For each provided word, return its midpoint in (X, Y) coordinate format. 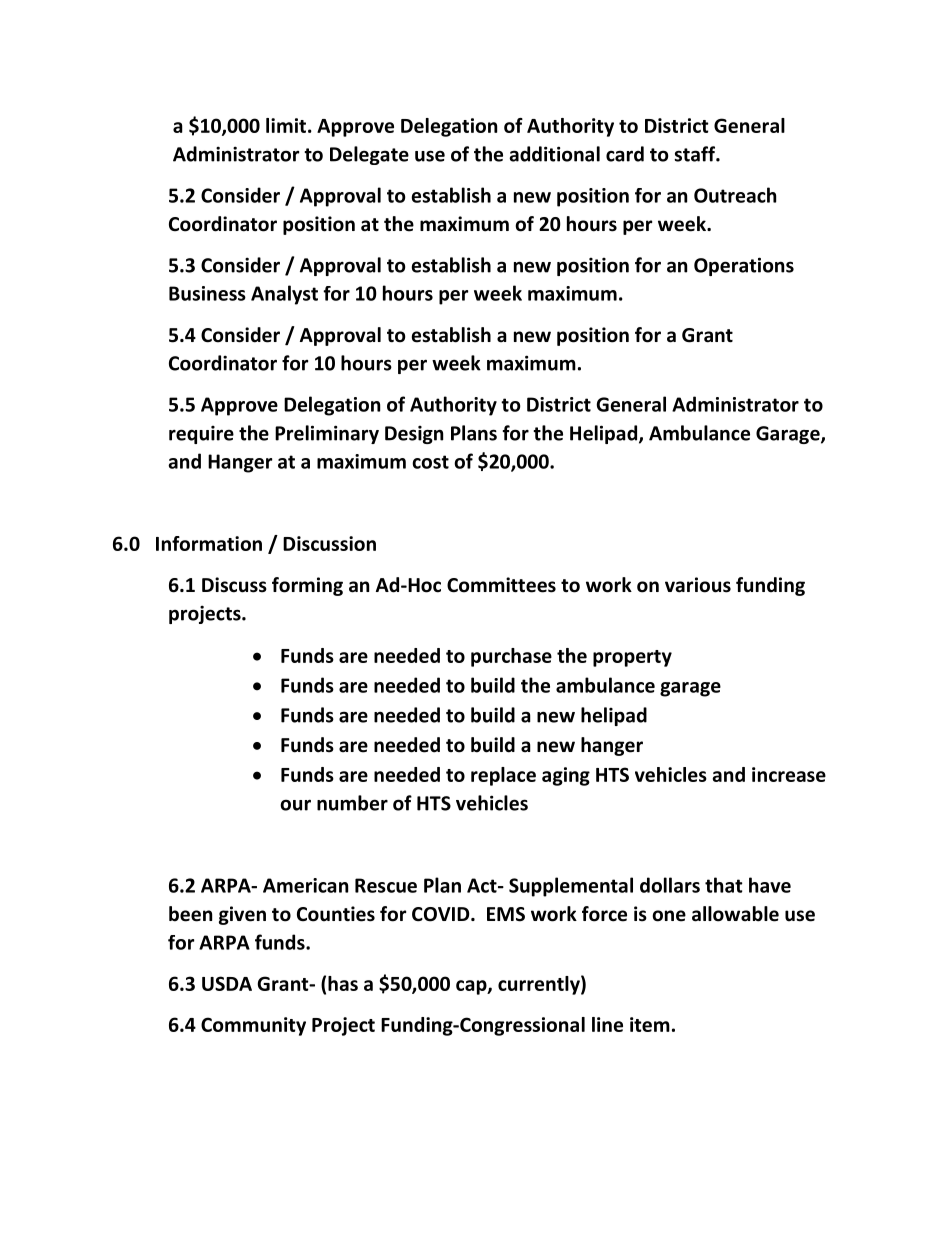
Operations (744, 266)
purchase (511, 657)
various (698, 585)
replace (503, 776)
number (352, 803)
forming (307, 586)
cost (430, 462)
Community (253, 1026)
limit (286, 125)
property (632, 658)
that (724, 885)
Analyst (284, 295)
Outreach (735, 195)
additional (554, 154)
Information (209, 543)
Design (414, 434)
